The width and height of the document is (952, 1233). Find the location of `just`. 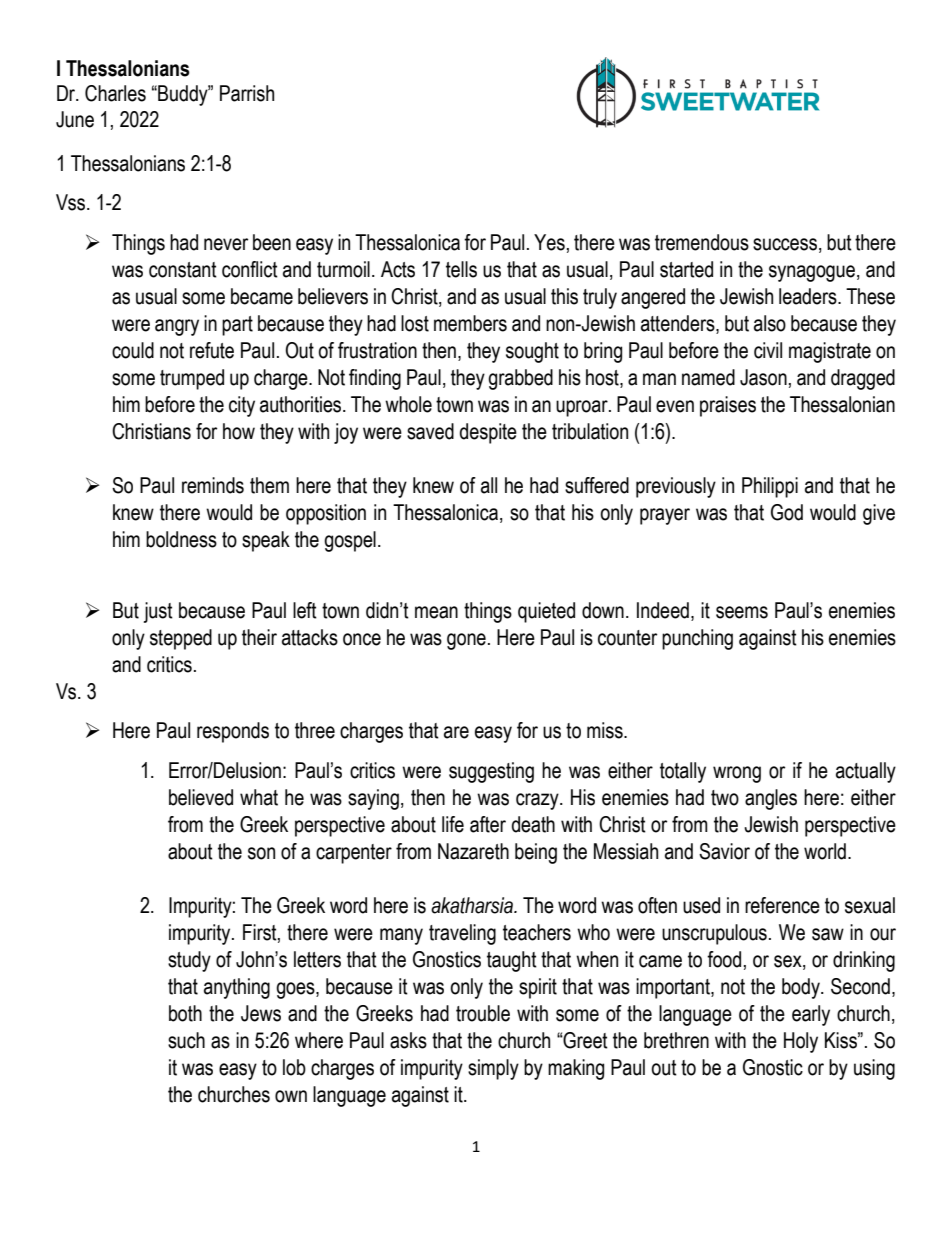

just is located at coordinates (158, 612).
